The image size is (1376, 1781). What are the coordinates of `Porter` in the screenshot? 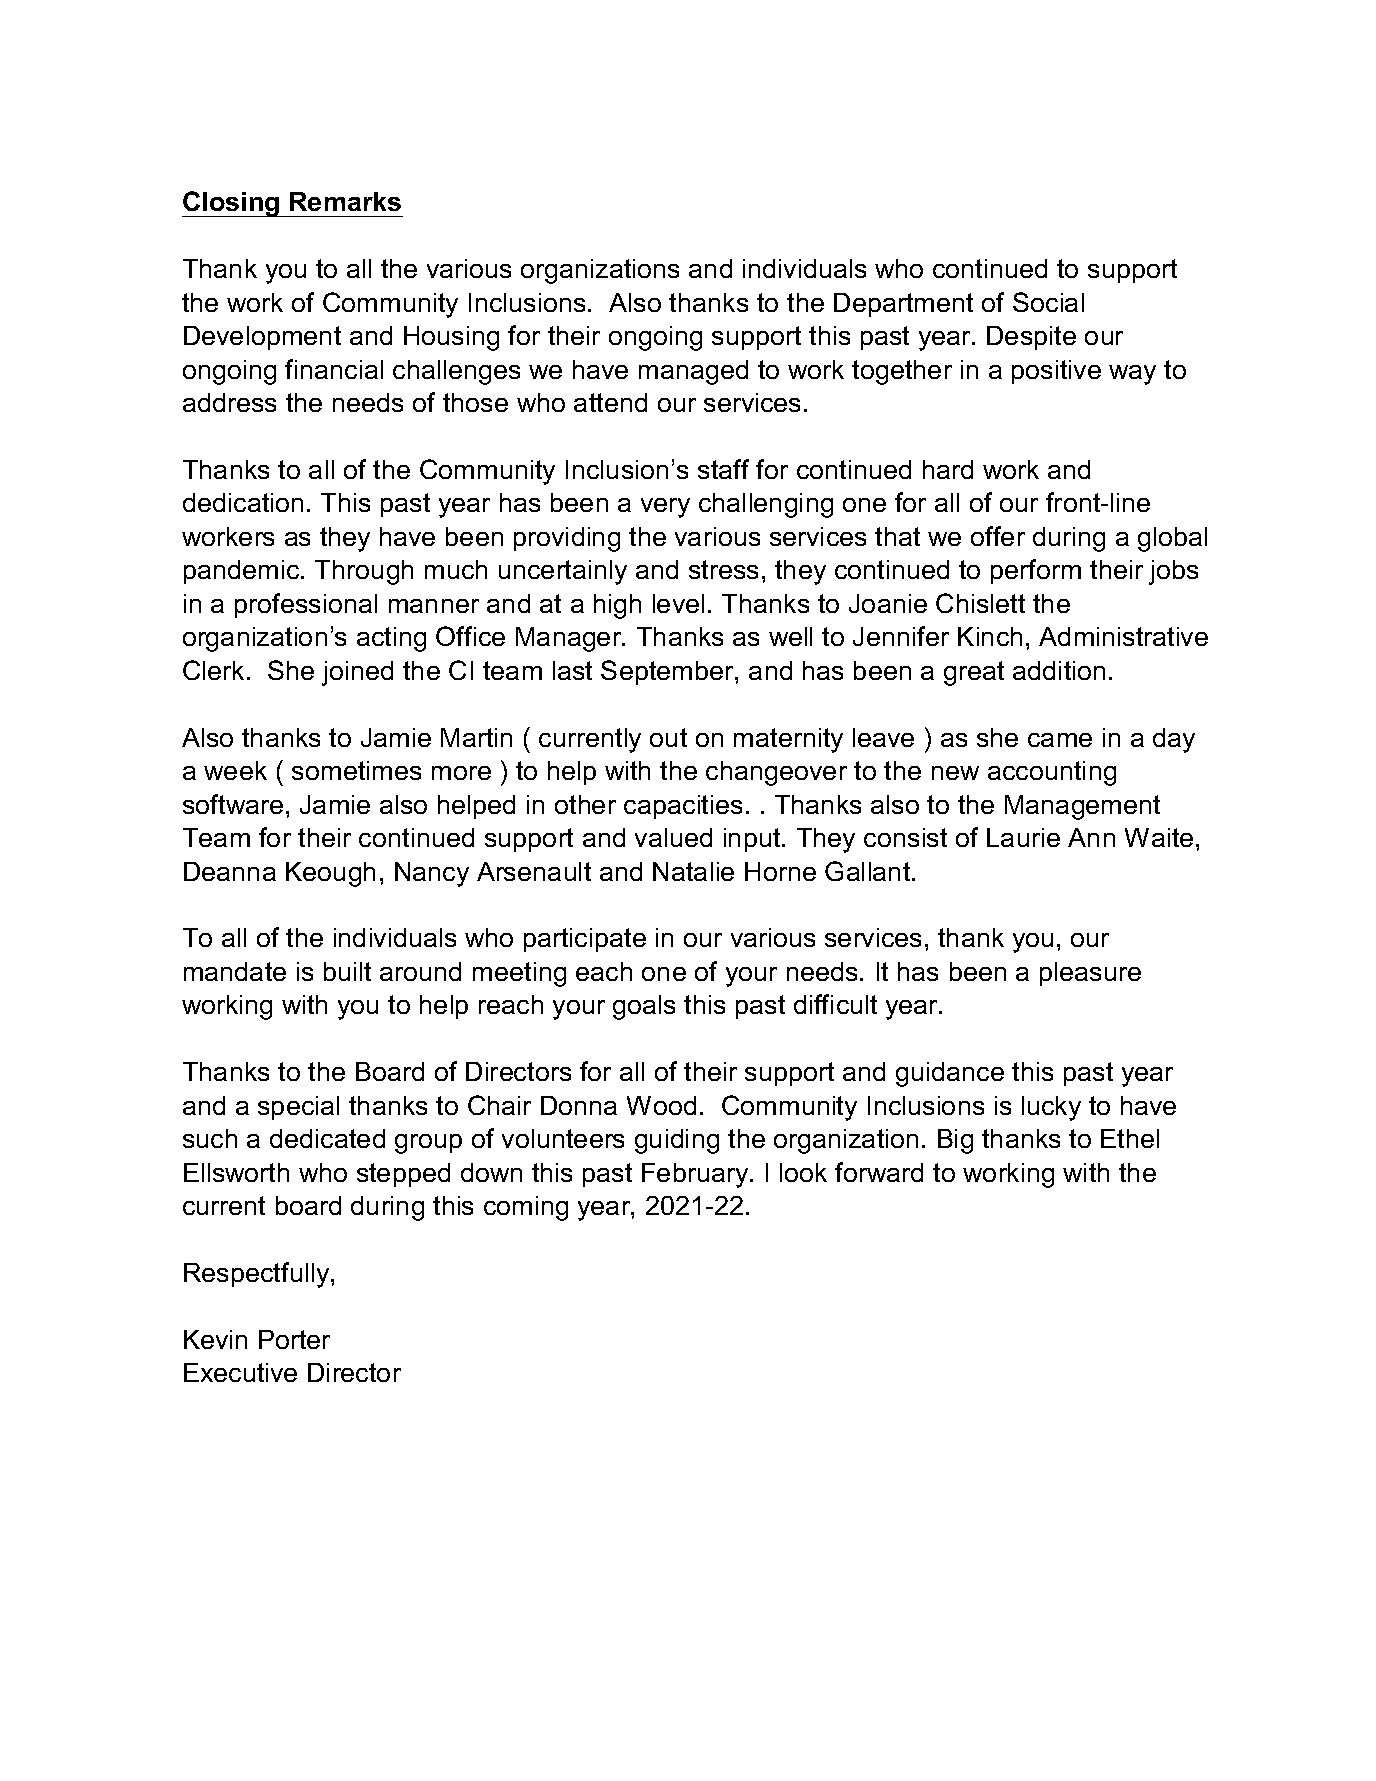 It's located at (294, 1339).
